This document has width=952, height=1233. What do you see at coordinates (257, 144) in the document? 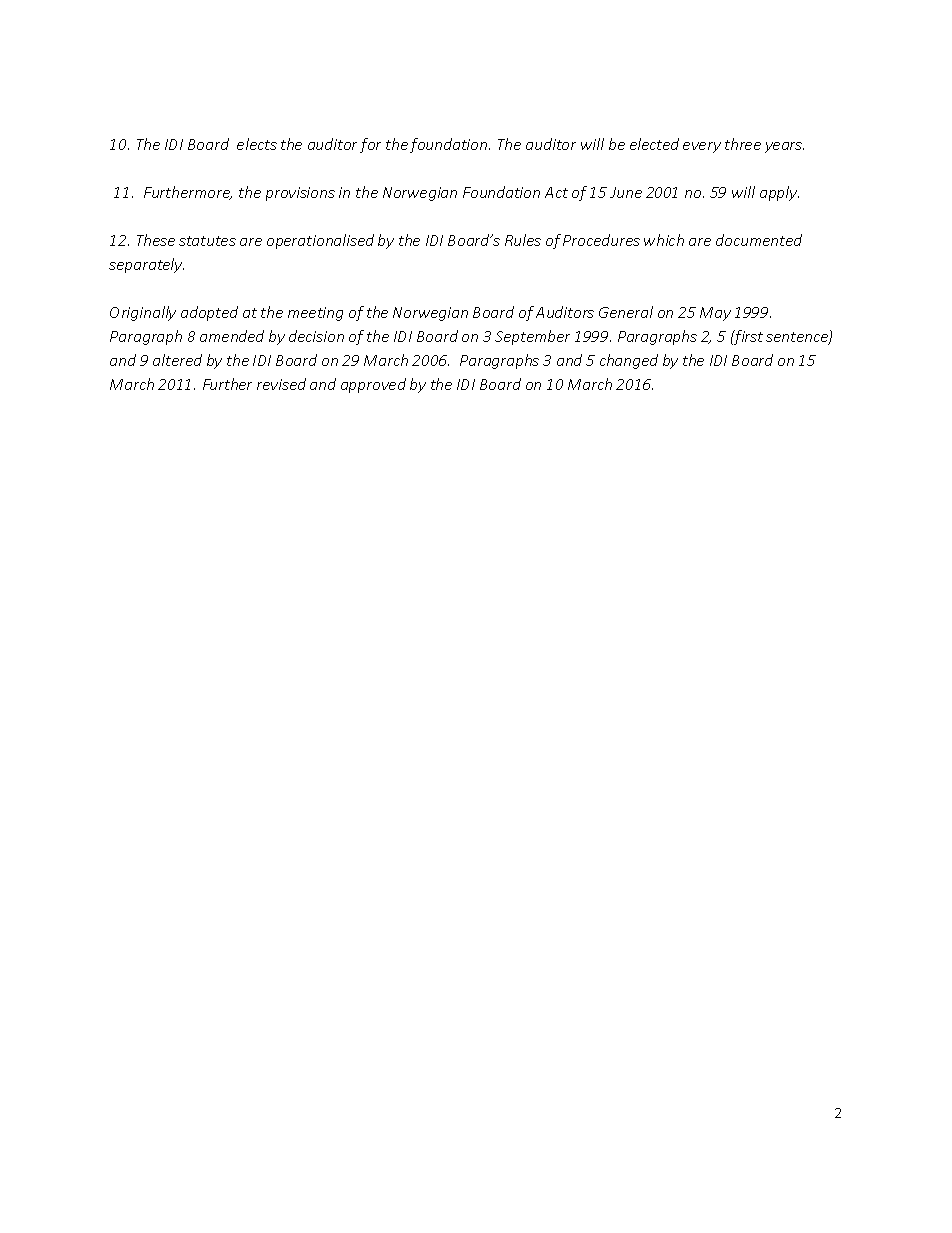
I see `elects` at bounding box center [257, 144].
